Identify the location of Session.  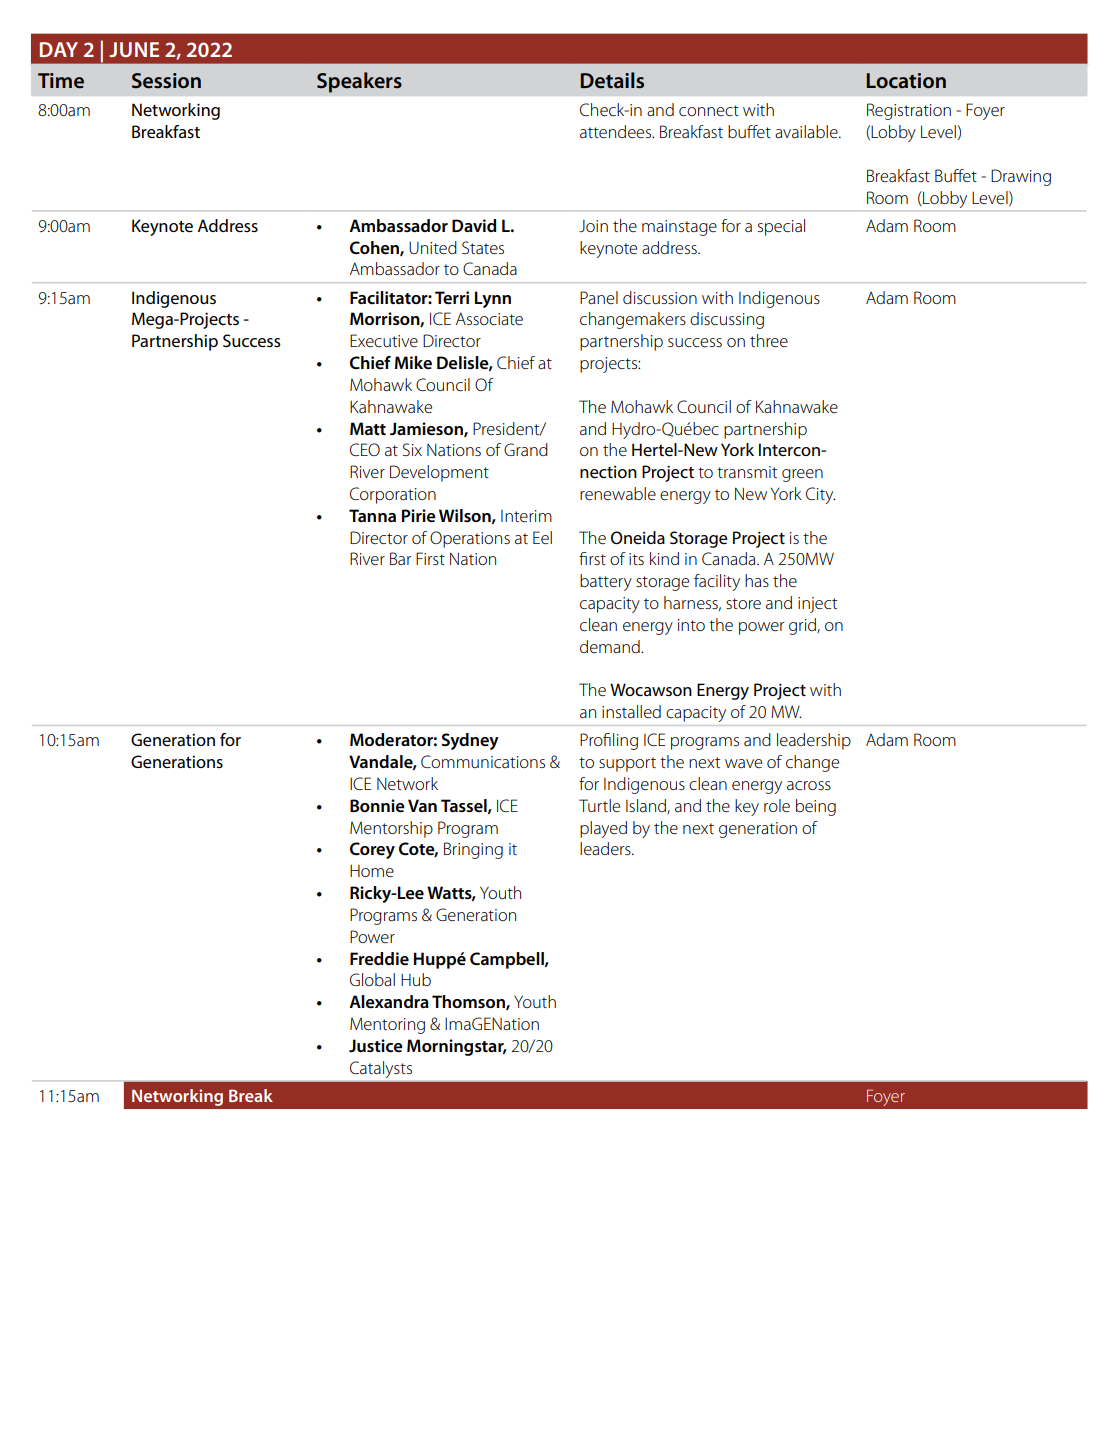
(166, 80).
